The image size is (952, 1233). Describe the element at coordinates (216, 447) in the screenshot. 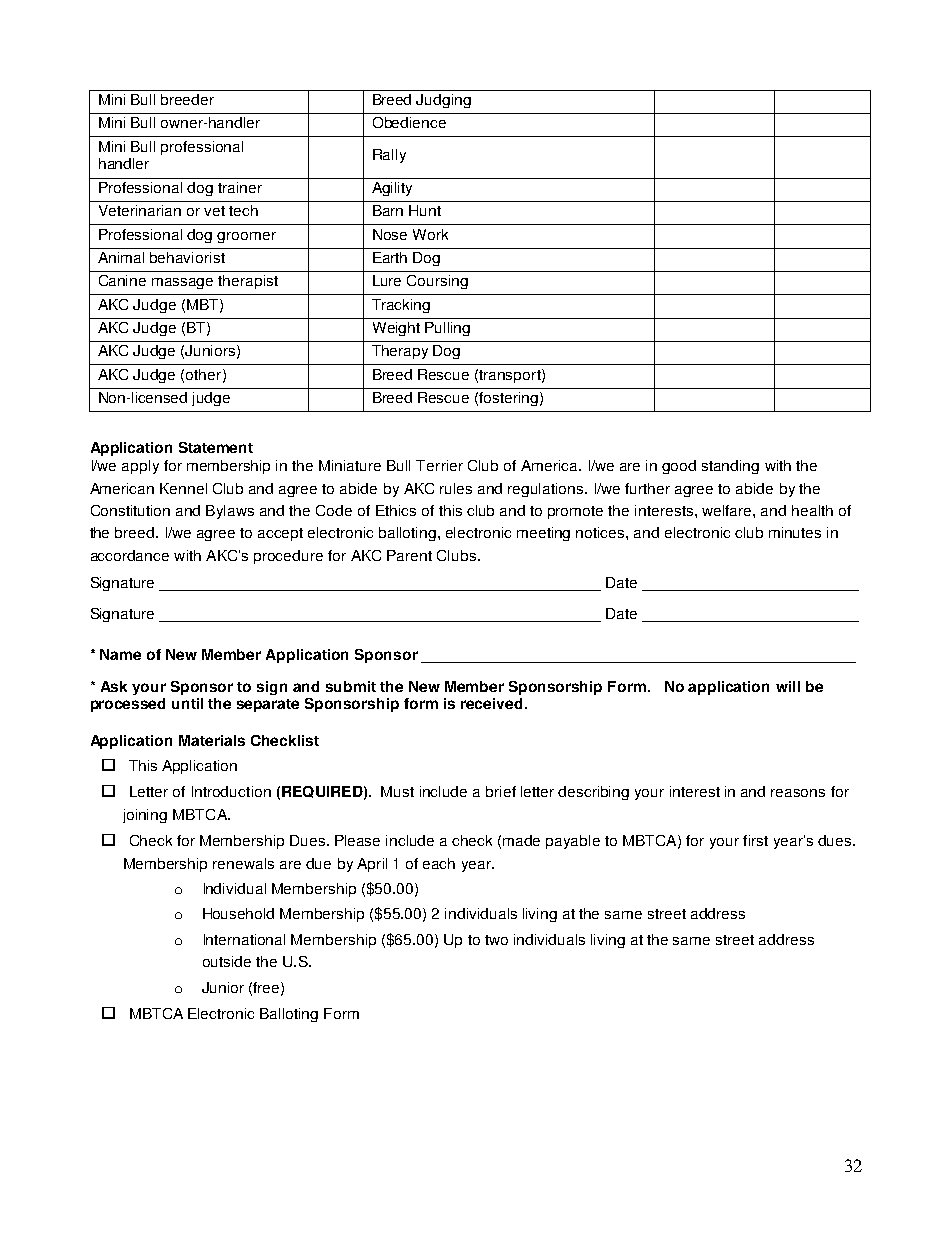

I see `Statement` at that location.
